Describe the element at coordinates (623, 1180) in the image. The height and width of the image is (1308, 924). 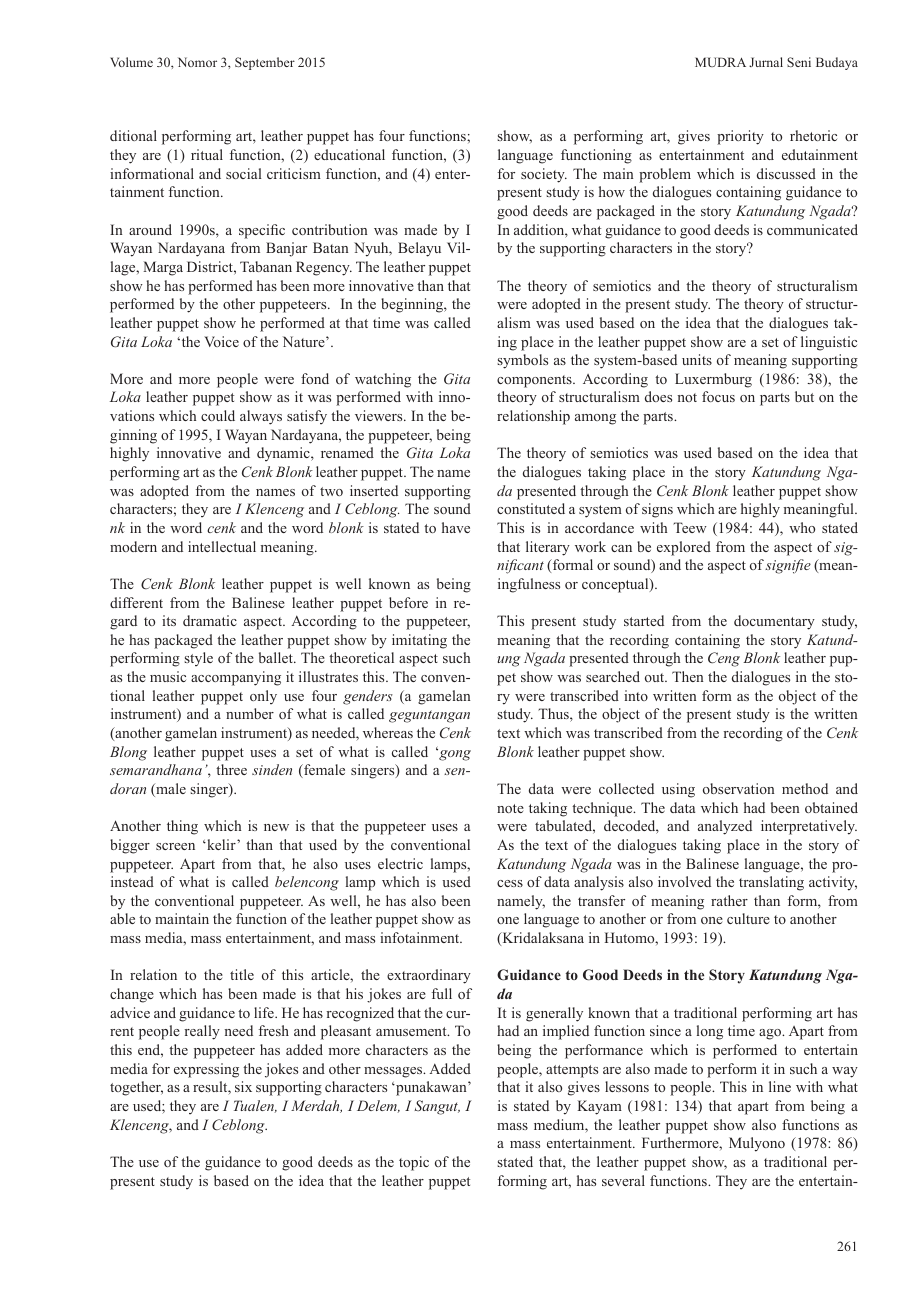
I see `several` at that location.
